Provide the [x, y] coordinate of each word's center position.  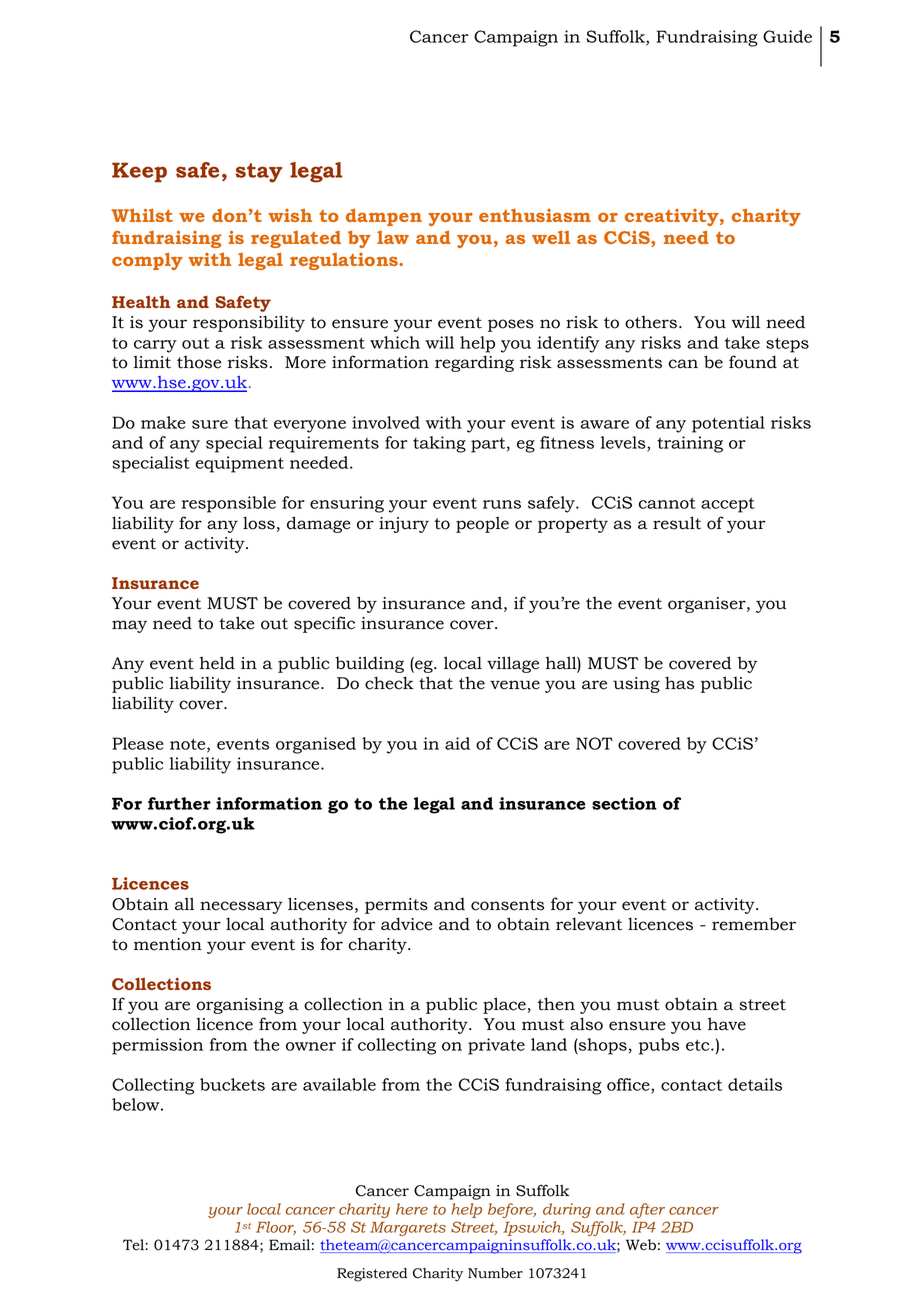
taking [439, 444]
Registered [372, 1275]
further [179, 803]
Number [495, 1273]
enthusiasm [535, 215]
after [647, 1210]
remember [754, 924]
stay [259, 173]
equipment [240, 464]
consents [507, 905]
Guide [787, 36]
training [690, 444]
